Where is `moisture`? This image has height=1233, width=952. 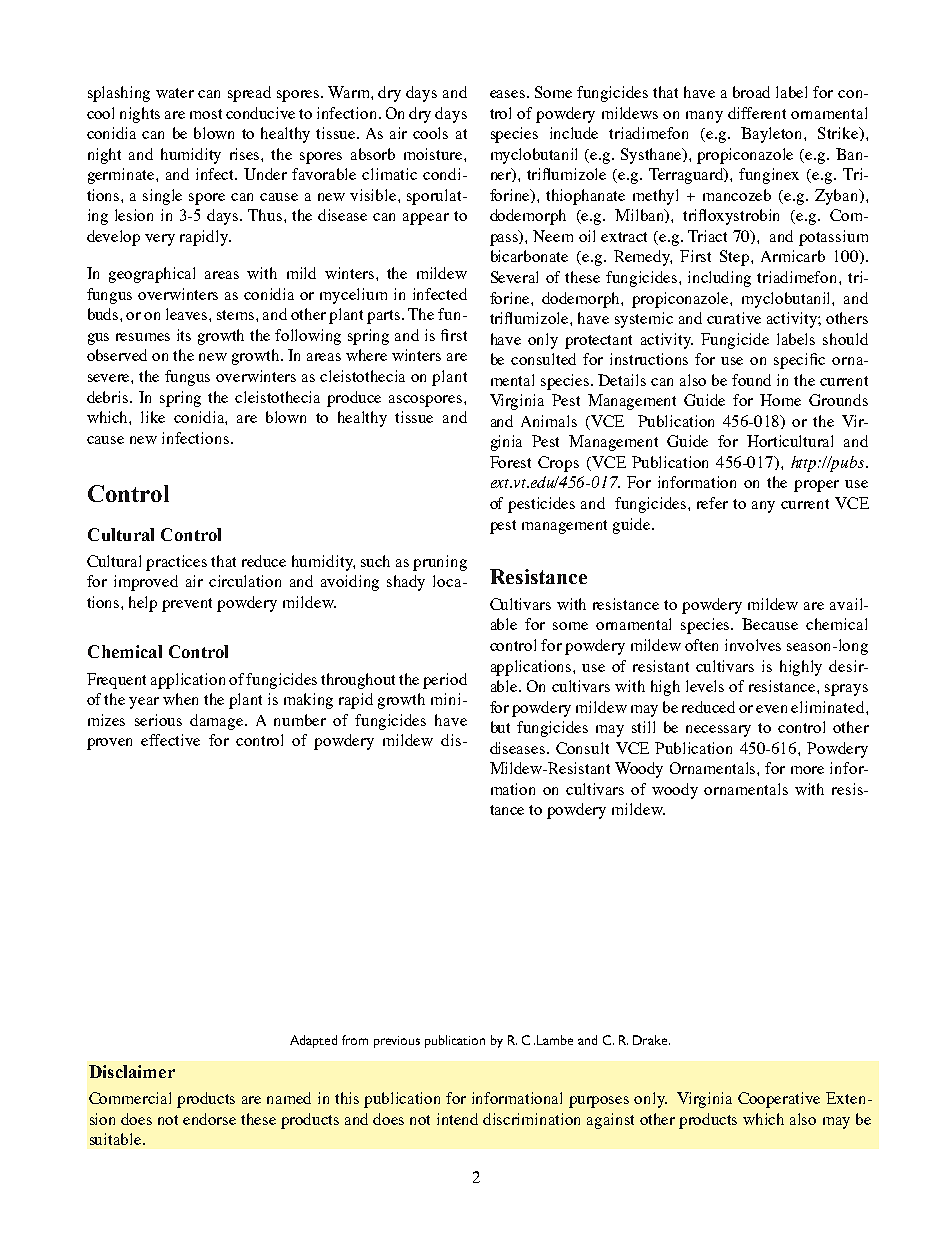 moisture is located at coordinates (434, 154).
